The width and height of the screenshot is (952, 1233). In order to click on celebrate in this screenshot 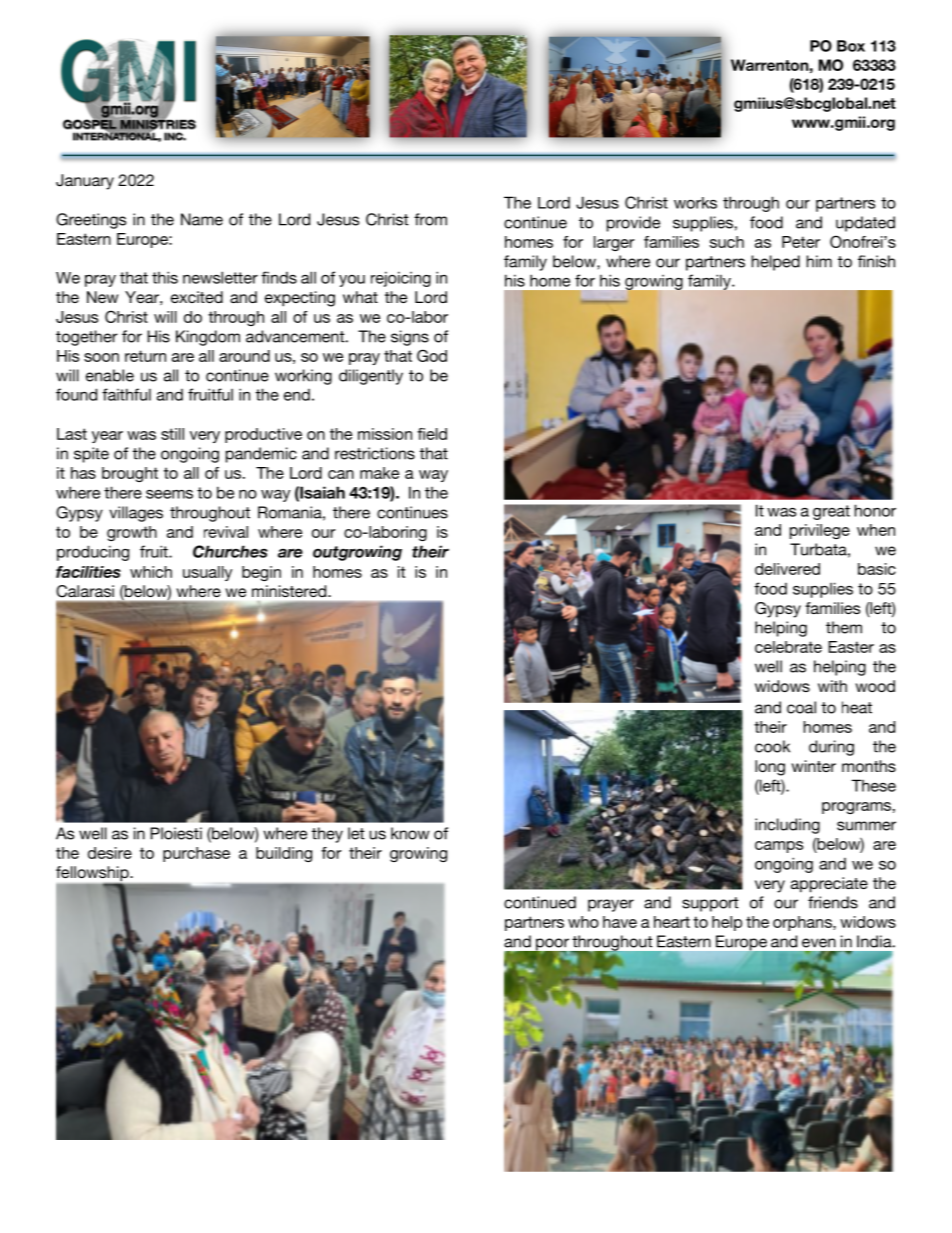, I will do `click(788, 647)`.
